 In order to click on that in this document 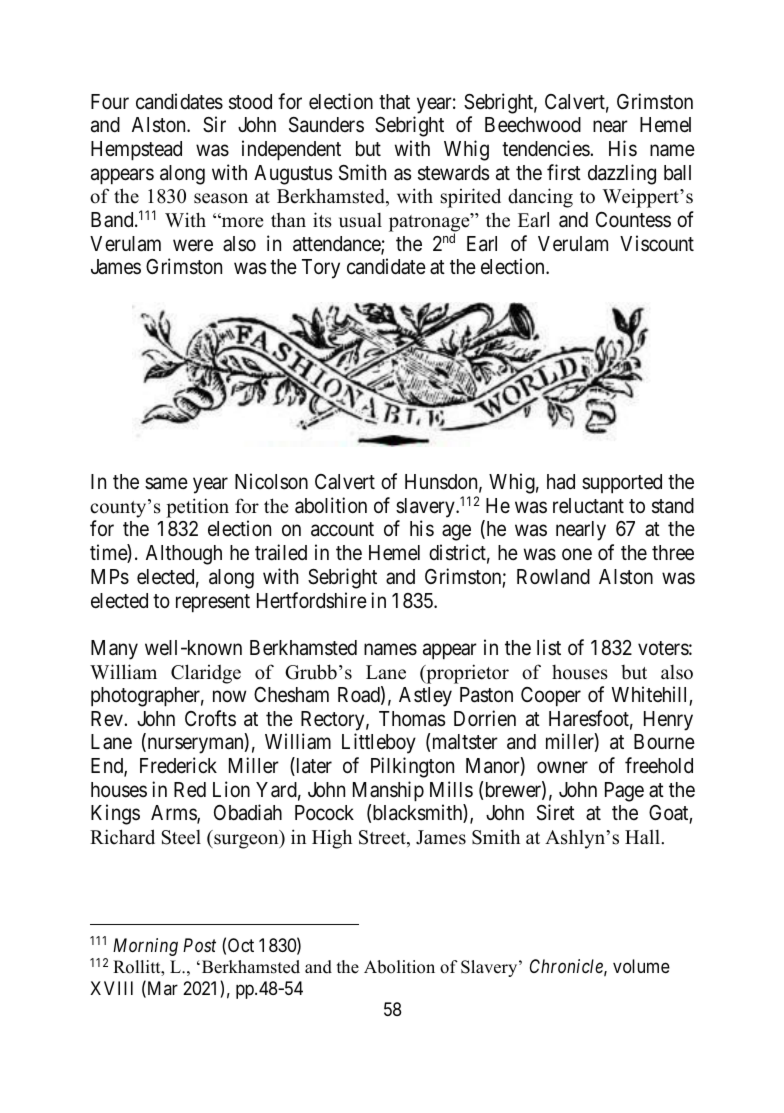, I will do `click(394, 102)`.
